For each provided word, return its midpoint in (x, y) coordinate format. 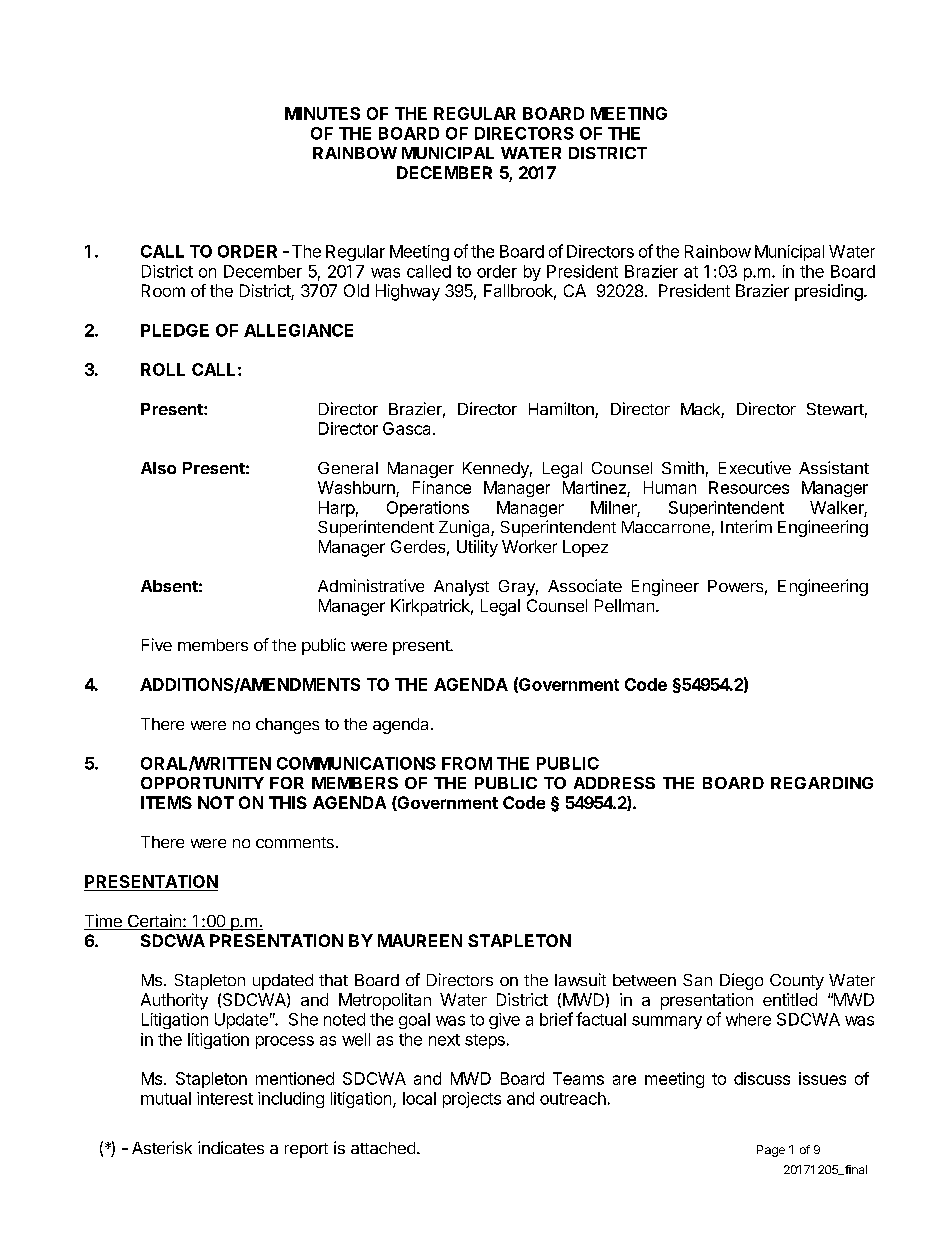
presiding (829, 292)
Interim (746, 526)
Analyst (461, 588)
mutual (166, 1098)
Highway (408, 292)
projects (472, 1100)
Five (157, 644)
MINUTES (322, 113)
